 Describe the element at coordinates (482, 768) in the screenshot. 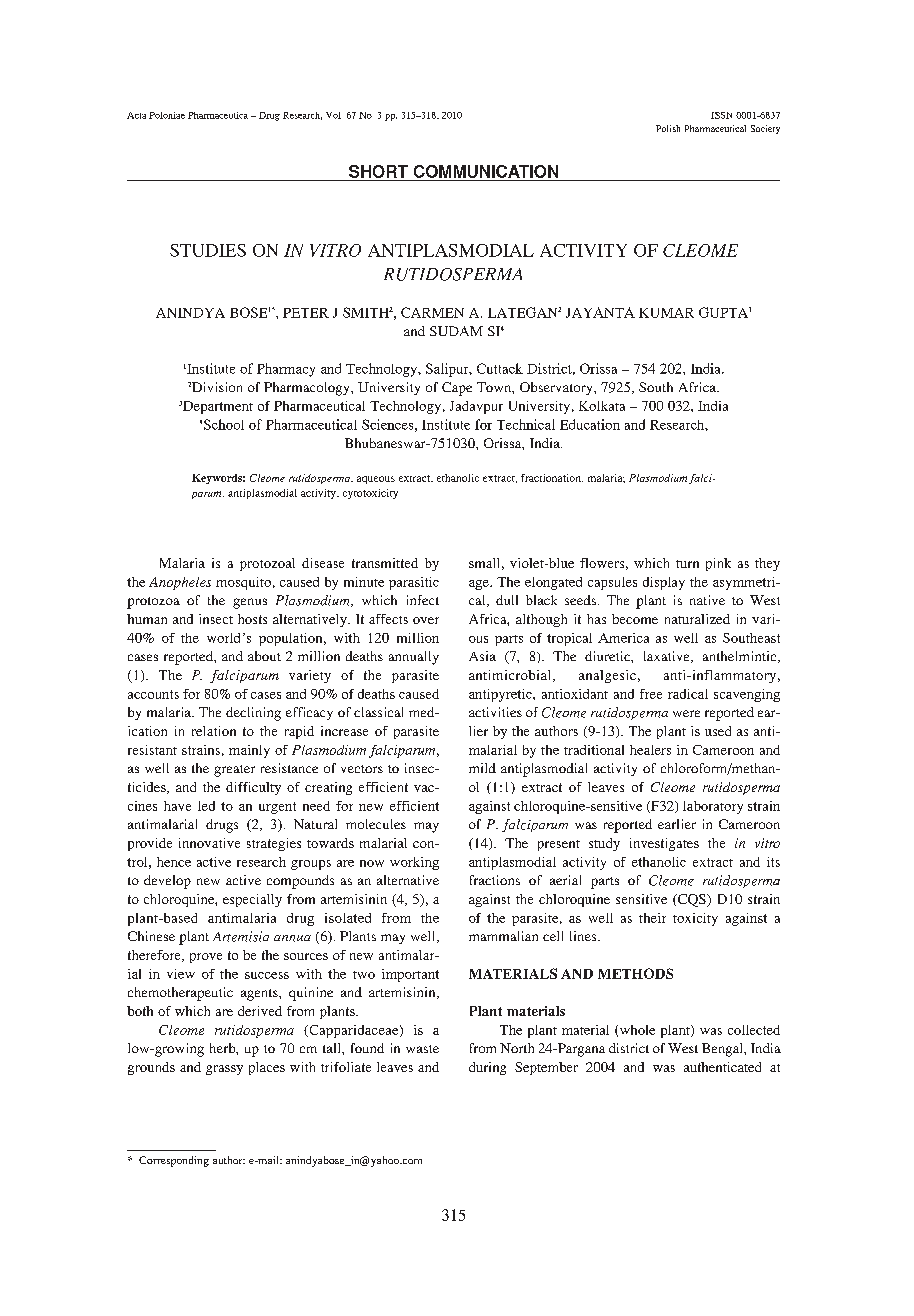

I see `mild` at that location.
